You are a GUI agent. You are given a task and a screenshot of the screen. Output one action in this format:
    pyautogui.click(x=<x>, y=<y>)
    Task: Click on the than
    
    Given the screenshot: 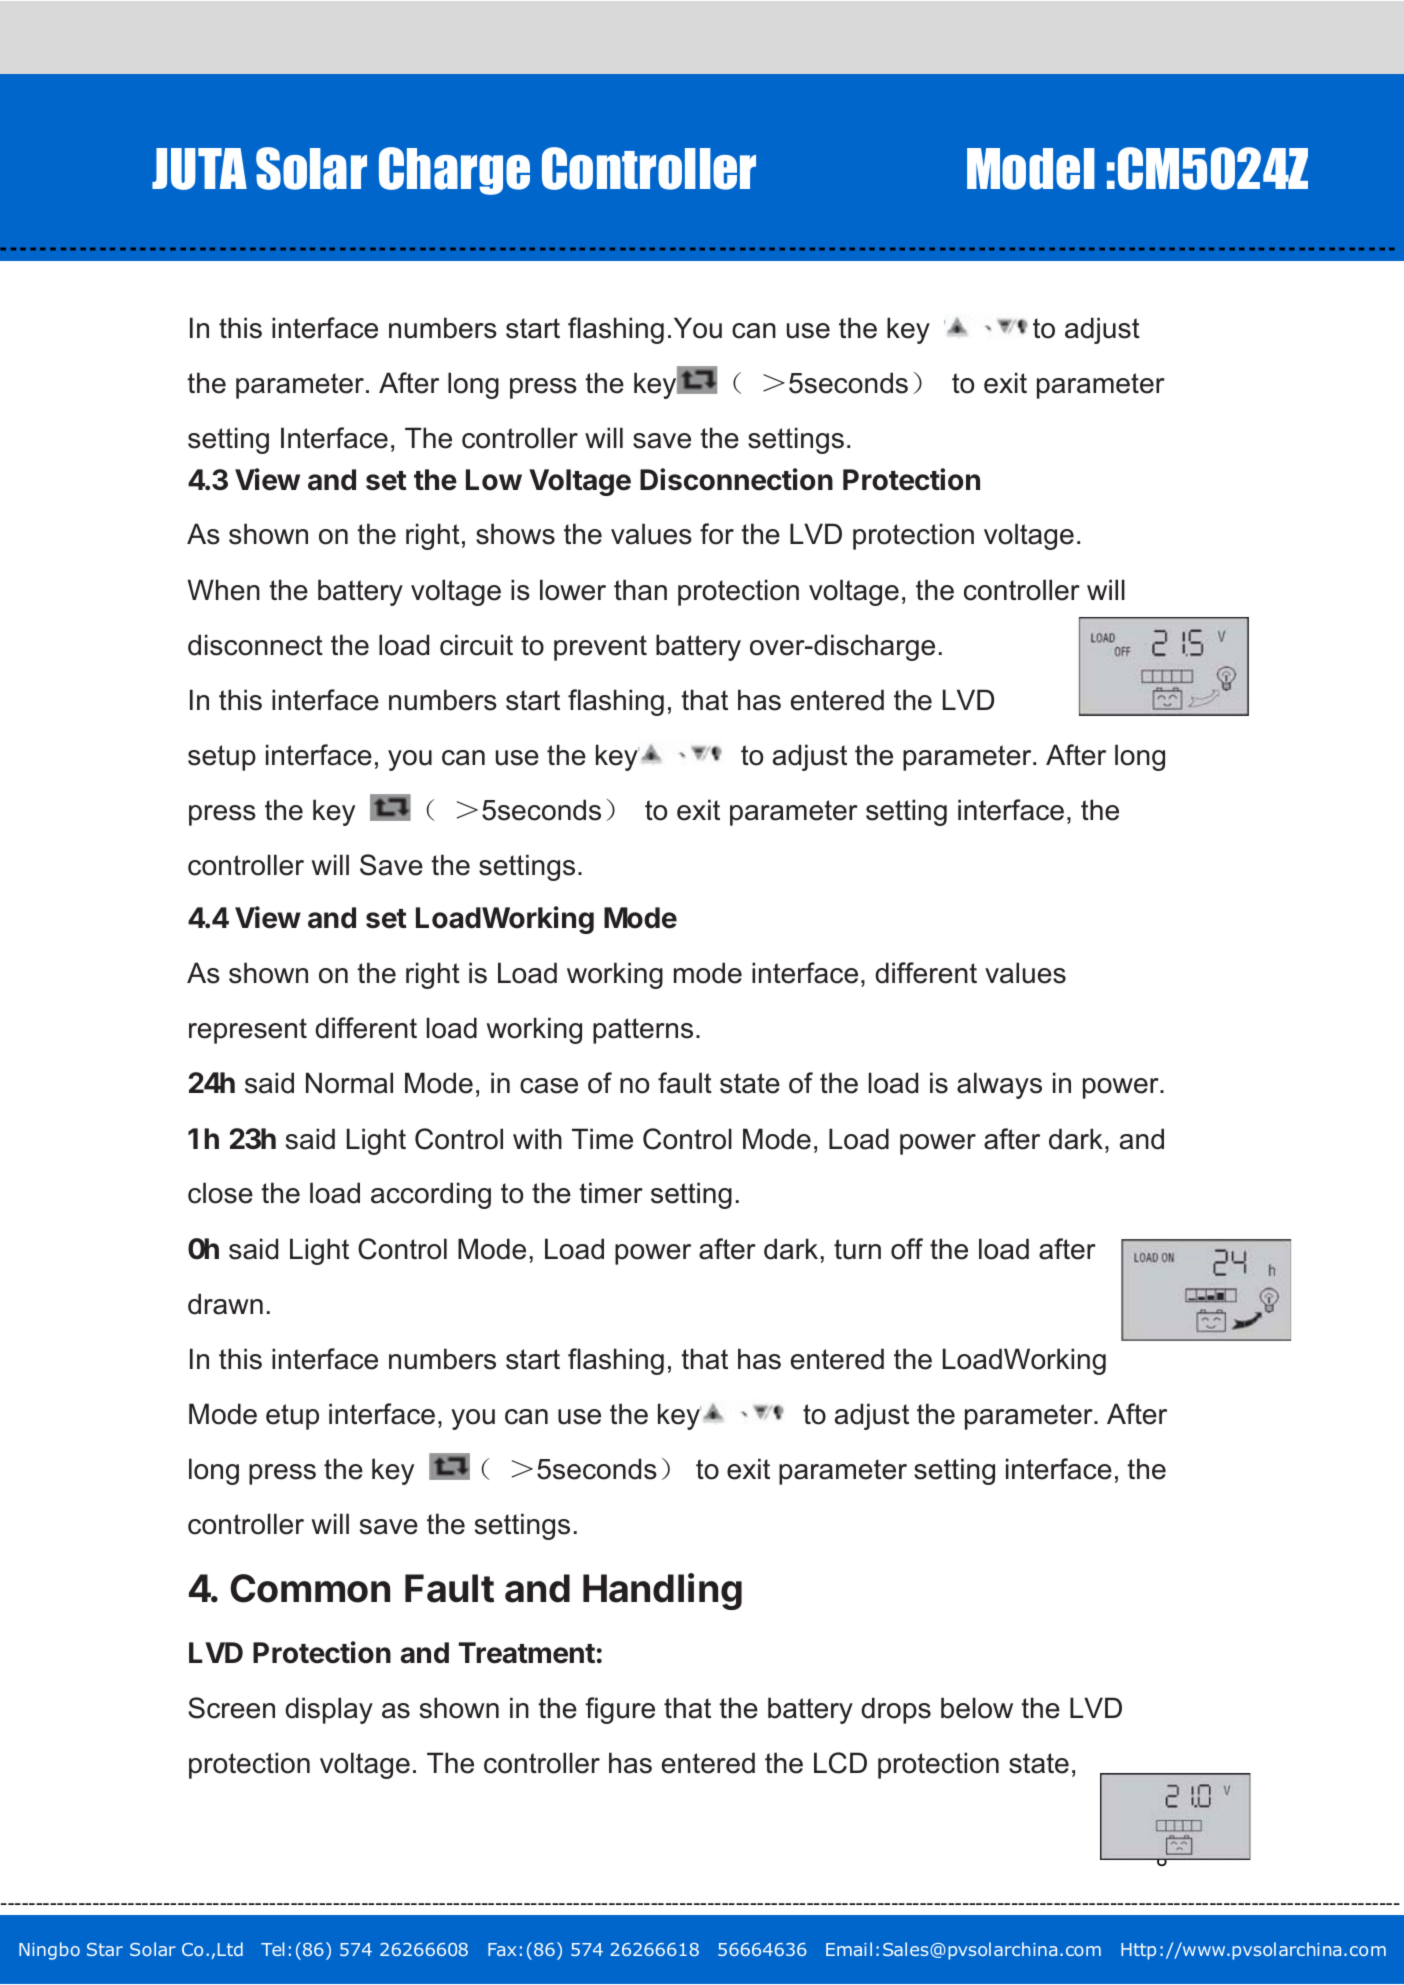 What is the action you would take?
    pyautogui.click(x=640, y=590)
